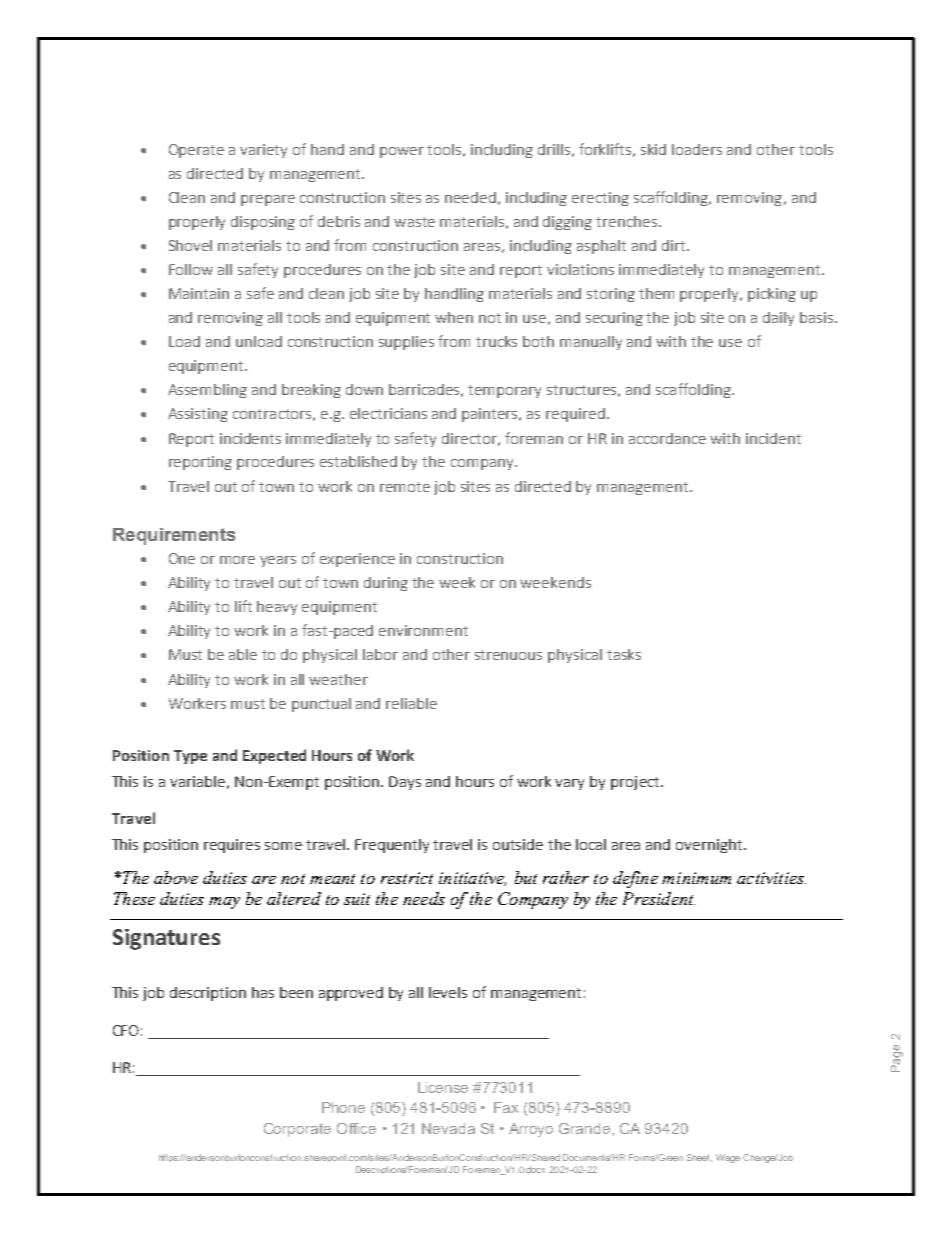 The image size is (952, 1233). Describe the element at coordinates (653, 149) in the image. I see `skid` at that location.
